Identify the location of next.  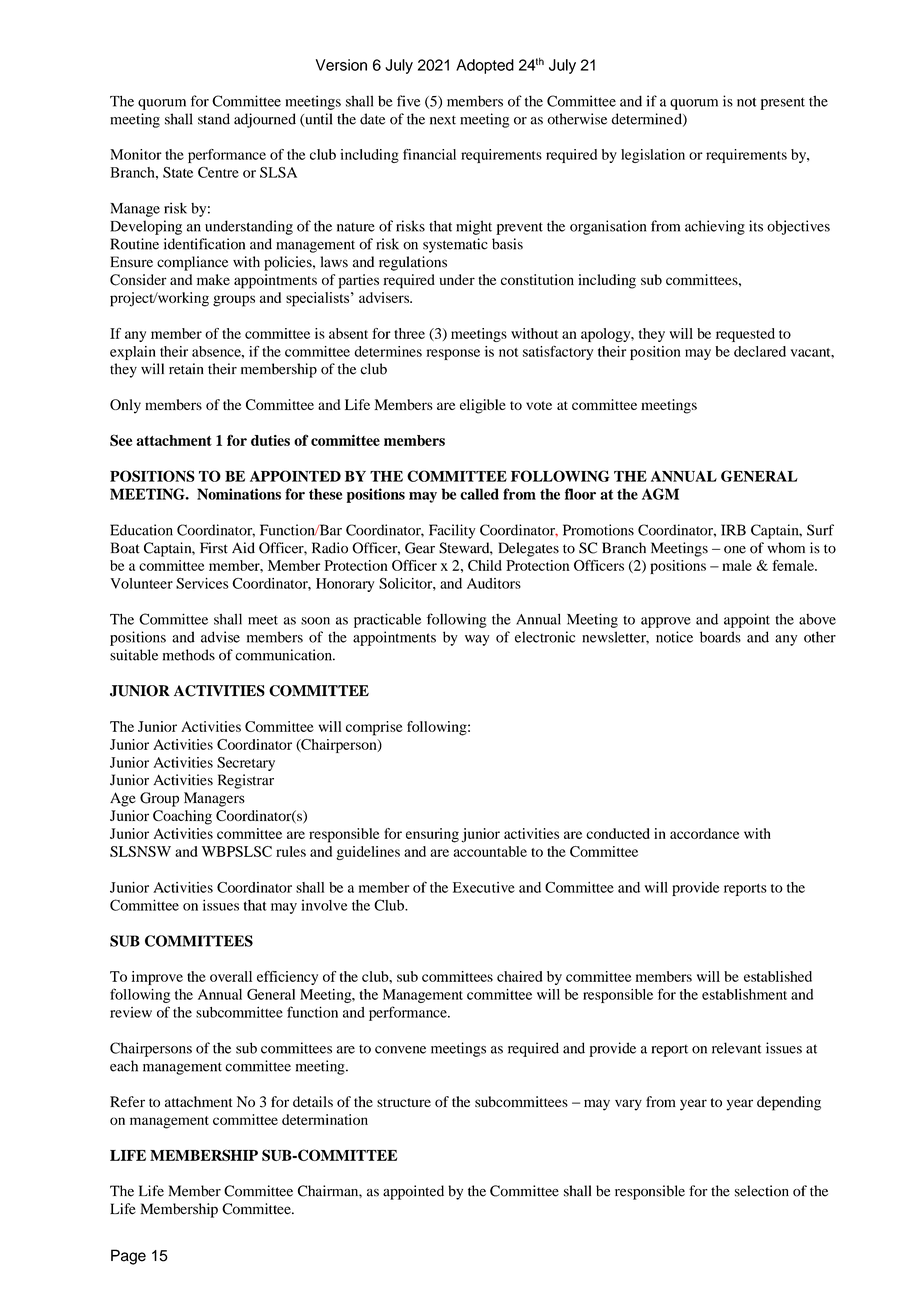
(443, 120).
